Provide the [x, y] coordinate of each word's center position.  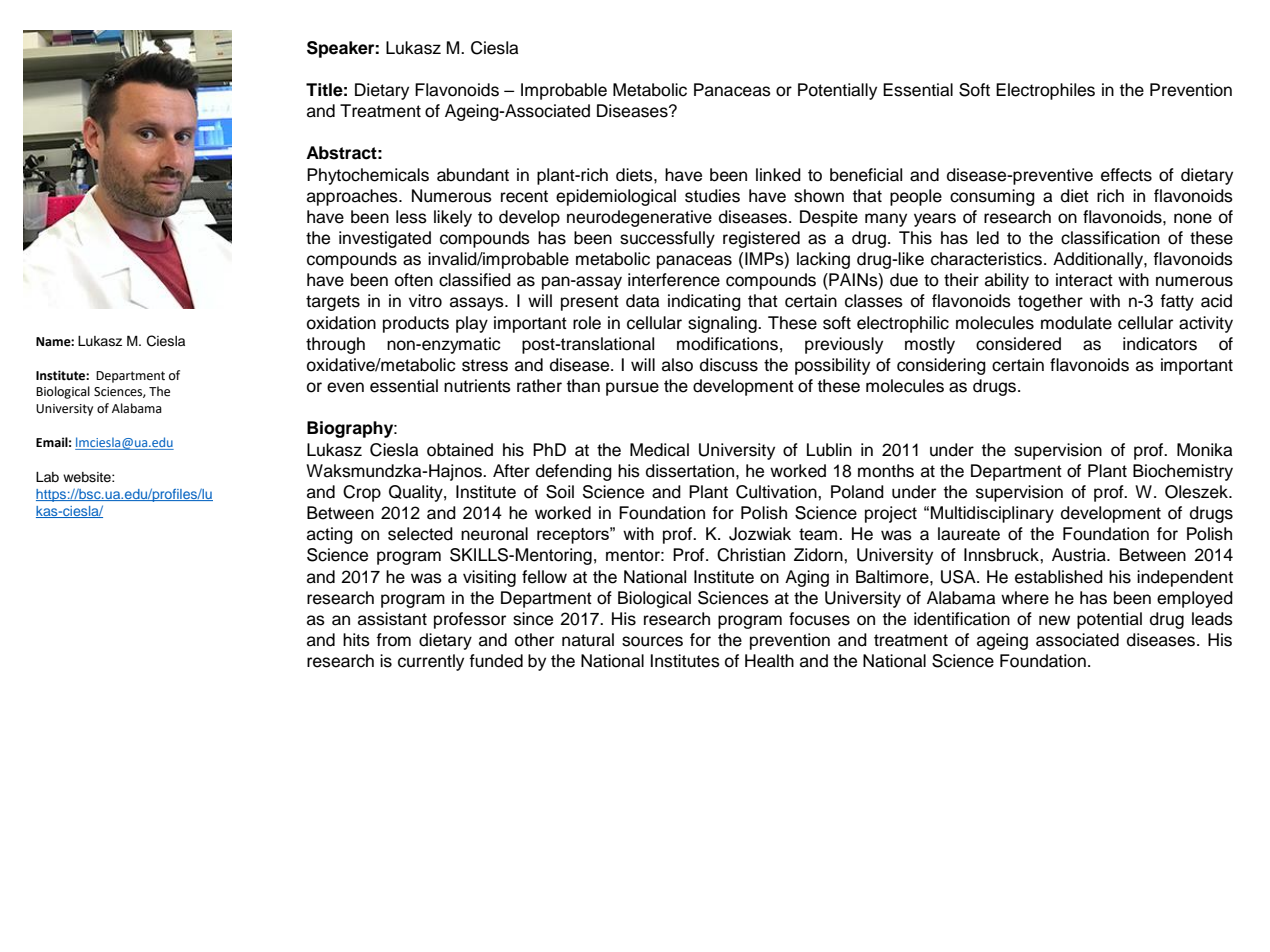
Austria [1080, 555]
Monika [1204, 450]
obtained [460, 450]
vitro [425, 301]
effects [1126, 175]
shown [819, 196]
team [818, 534]
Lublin [829, 450]
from [393, 640]
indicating [704, 302]
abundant [473, 175]
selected [420, 534]
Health [769, 661]
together [1050, 302]
